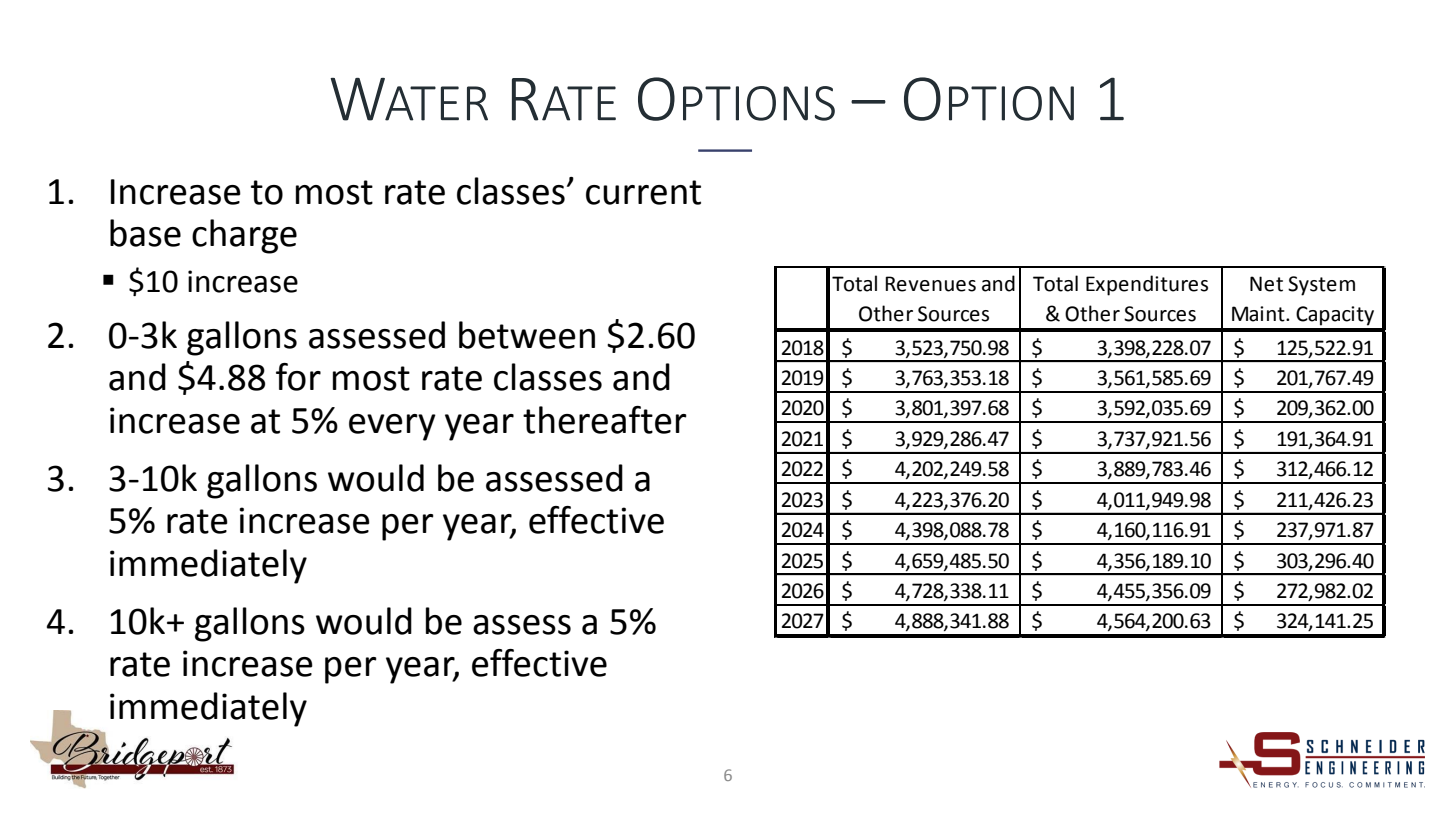  What do you see at coordinates (392, 427) in the page?
I see `every` at bounding box center [392, 427].
